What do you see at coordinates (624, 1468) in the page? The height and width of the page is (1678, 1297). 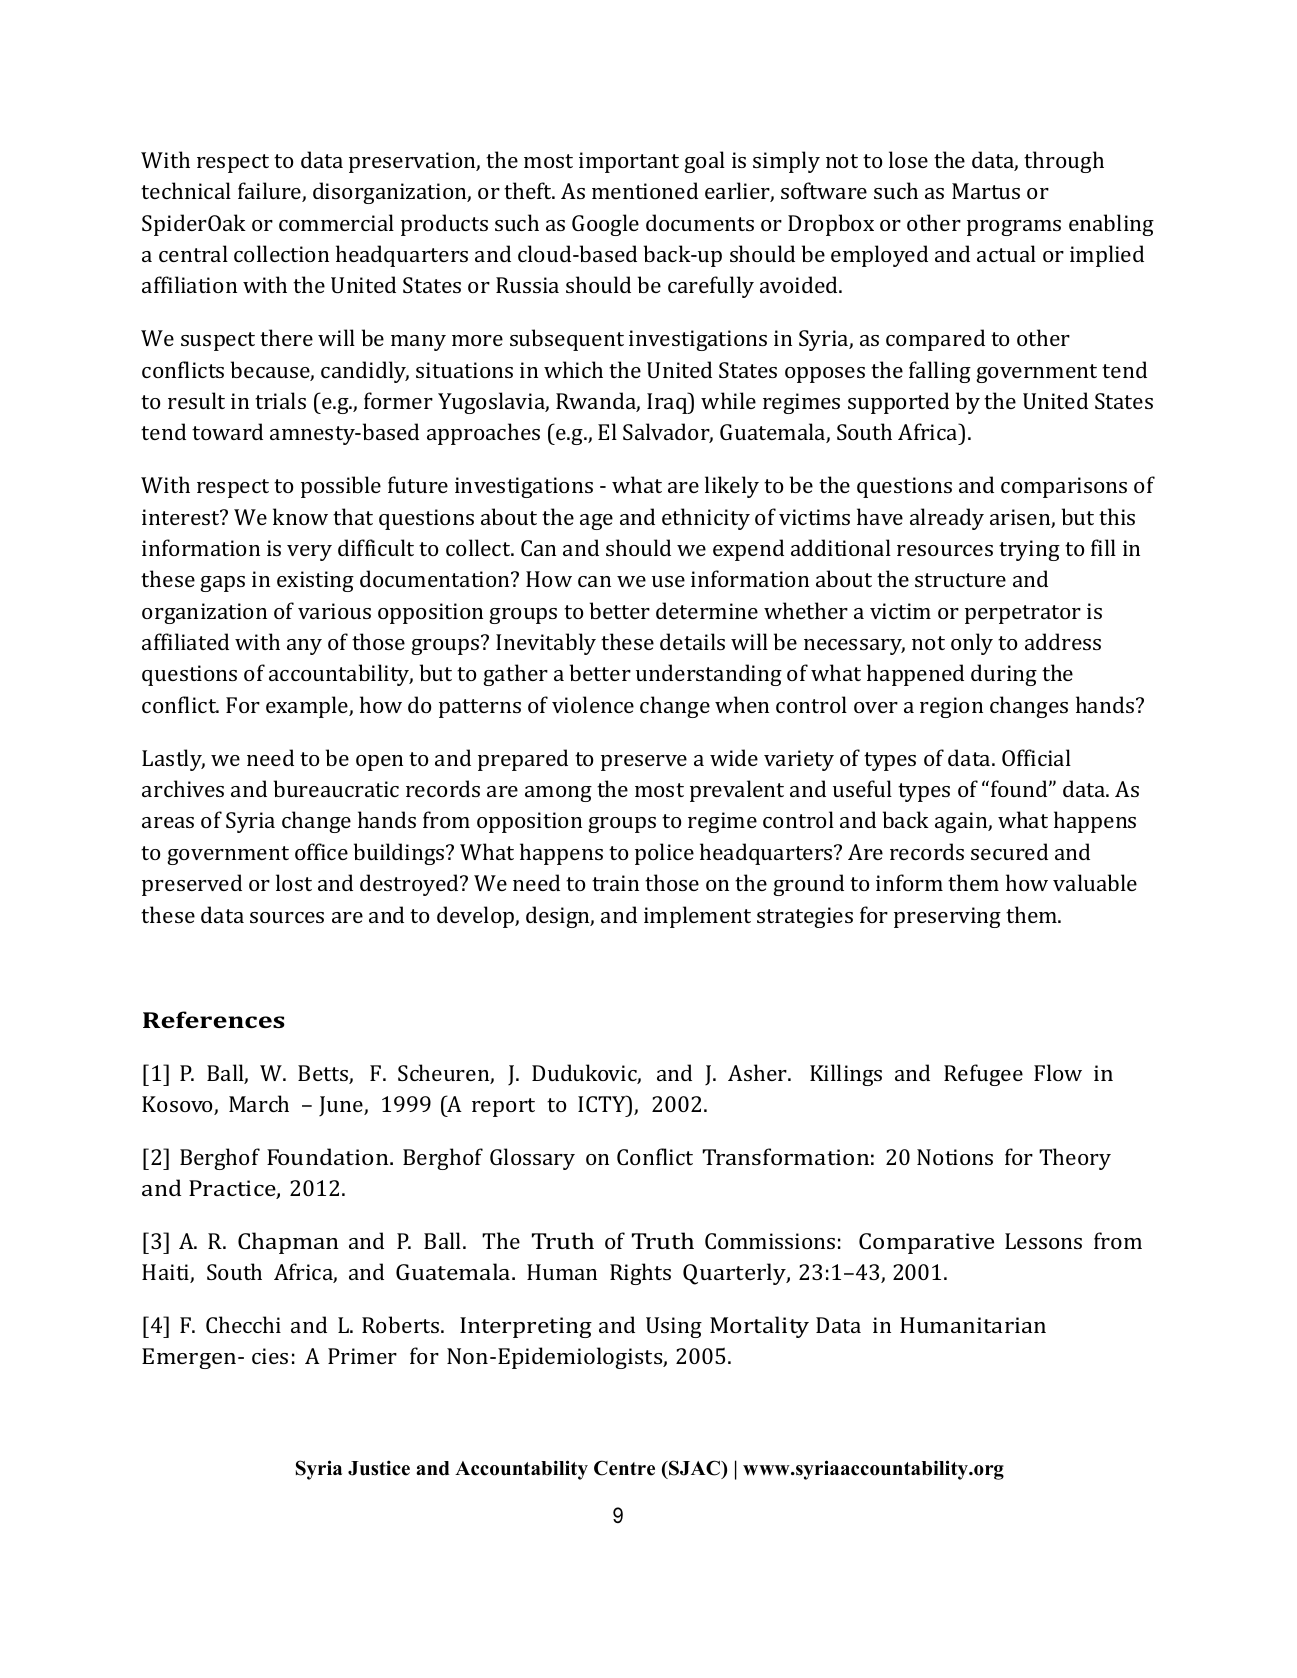 I see `Centre` at bounding box center [624, 1468].
